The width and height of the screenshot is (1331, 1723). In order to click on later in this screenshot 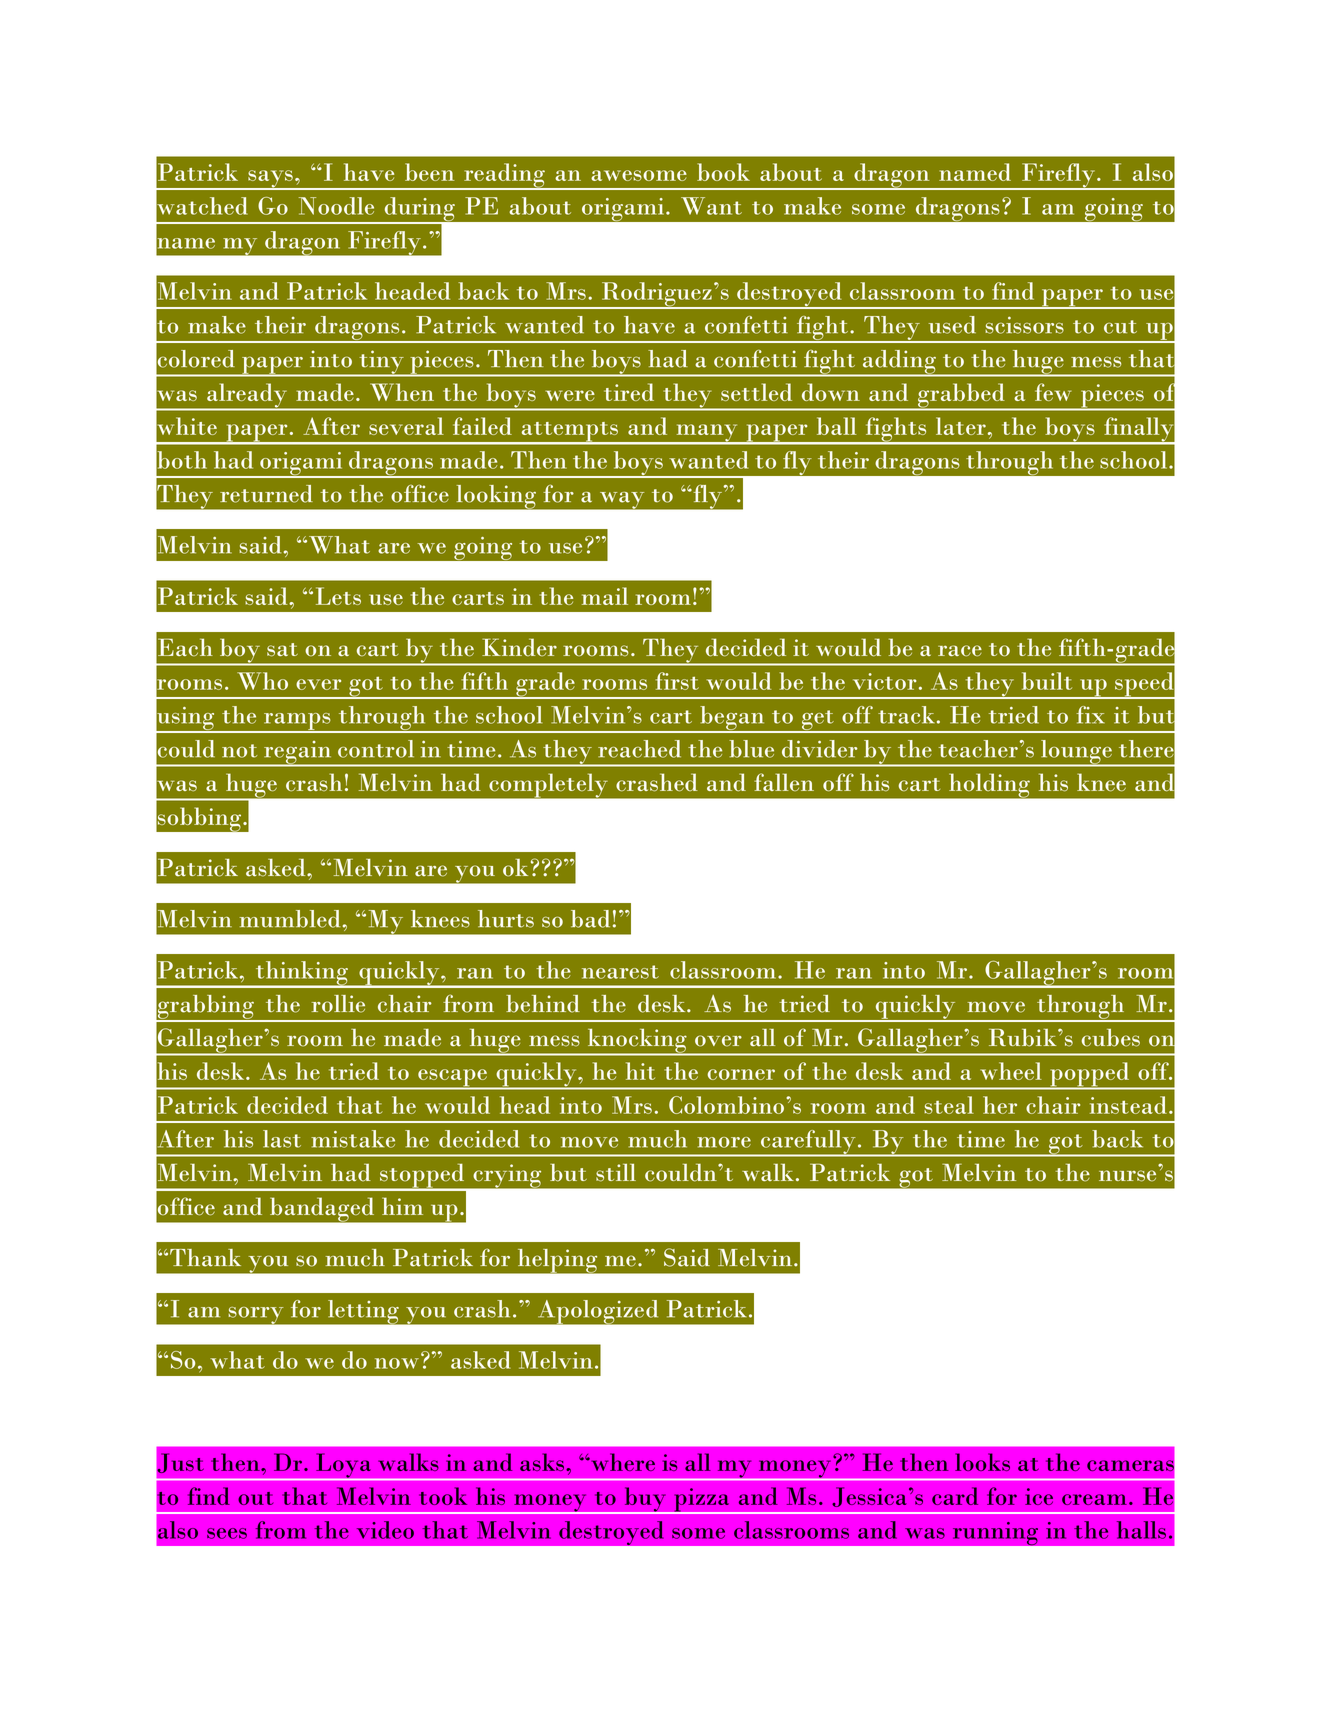, I will do `click(961, 426)`.
